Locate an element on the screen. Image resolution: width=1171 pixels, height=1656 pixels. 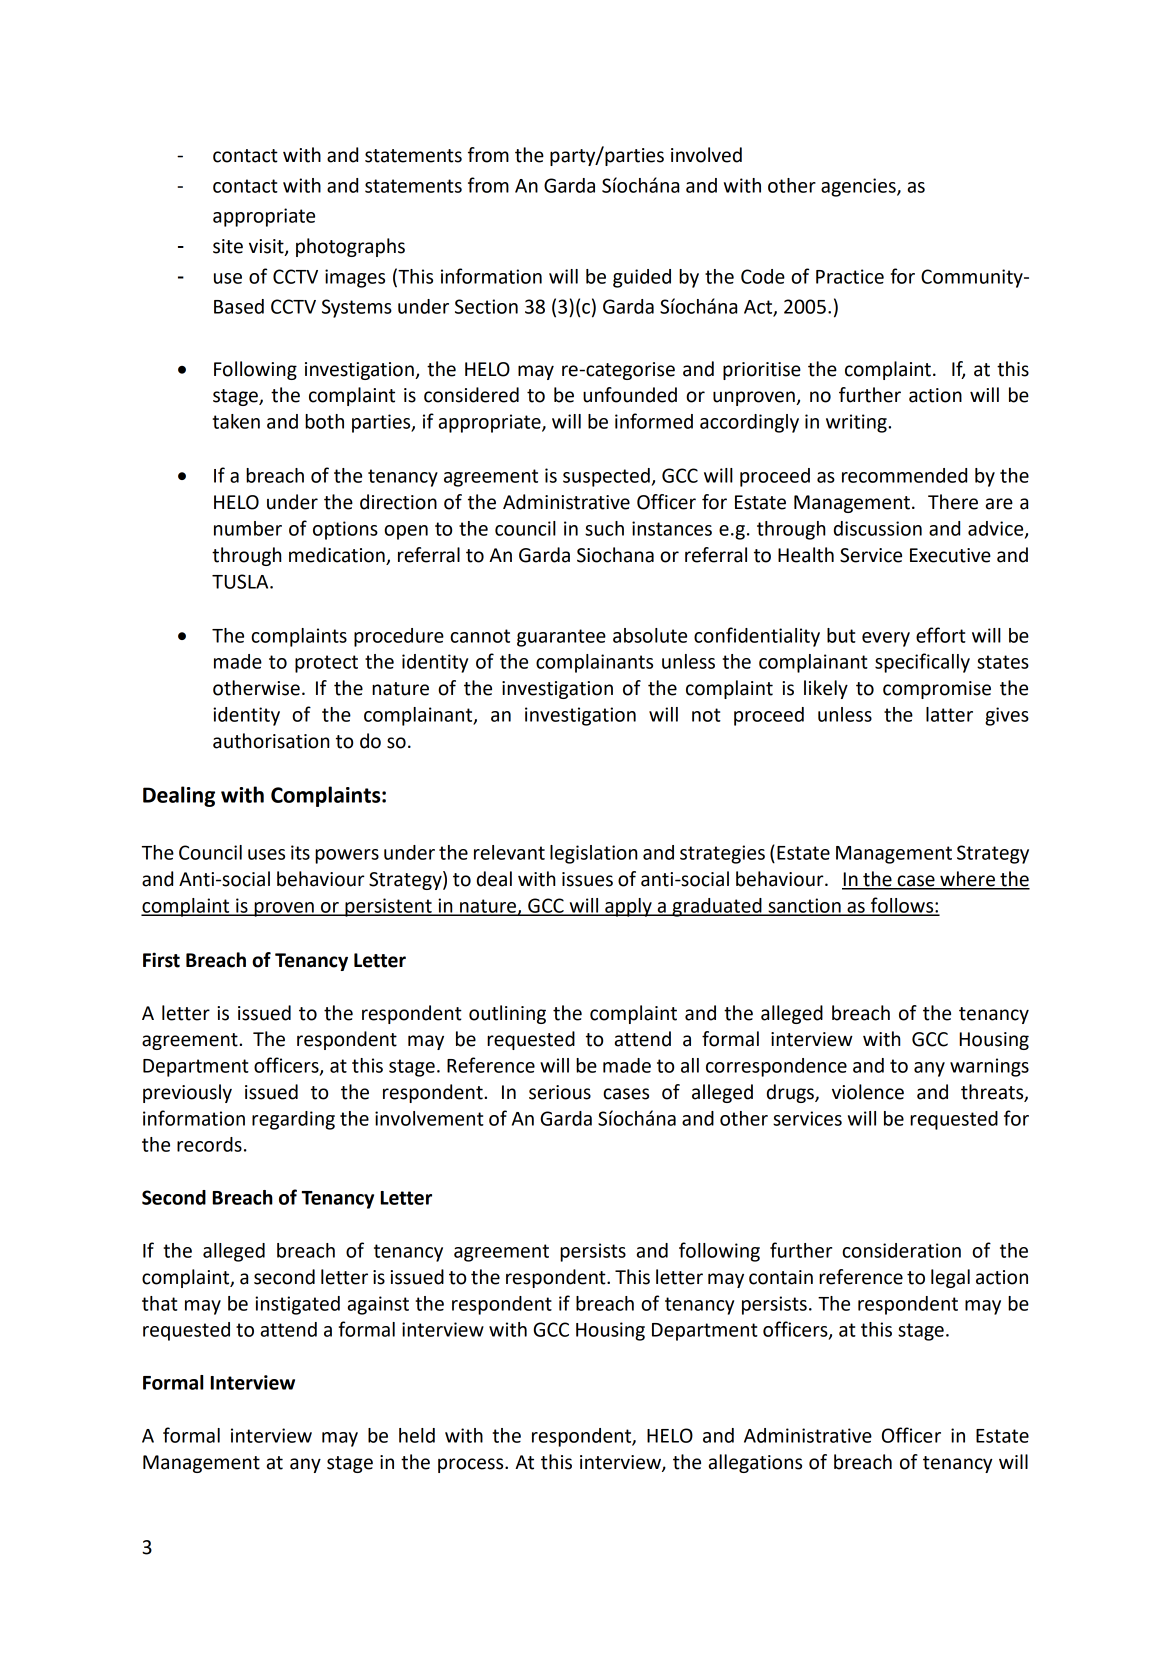
medication is located at coordinates (337, 555).
